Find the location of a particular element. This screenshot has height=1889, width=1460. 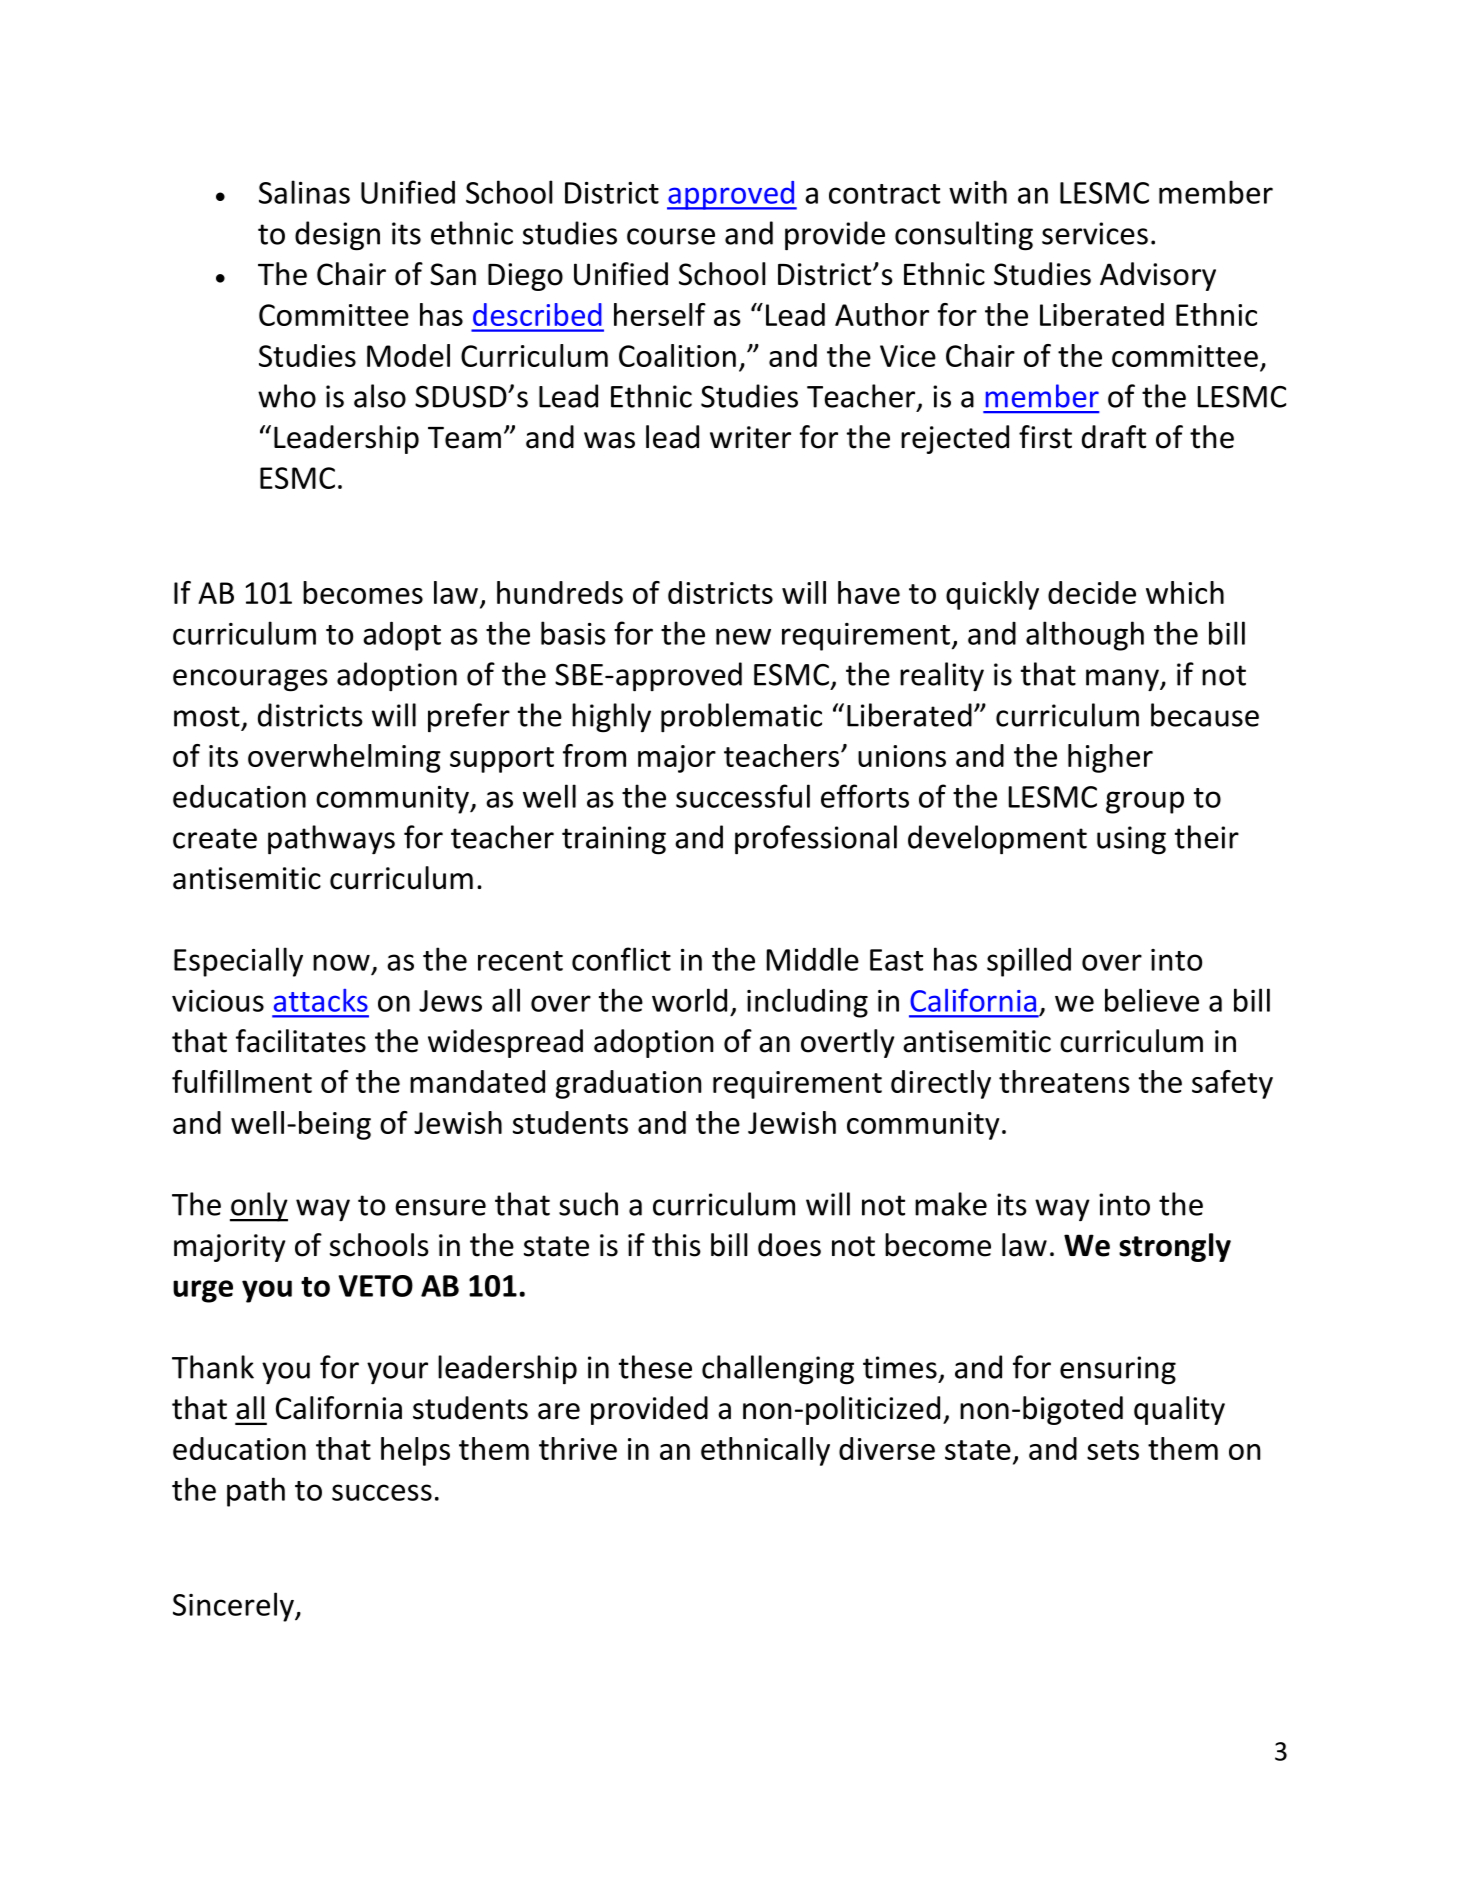

draft is located at coordinates (1114, 437).
